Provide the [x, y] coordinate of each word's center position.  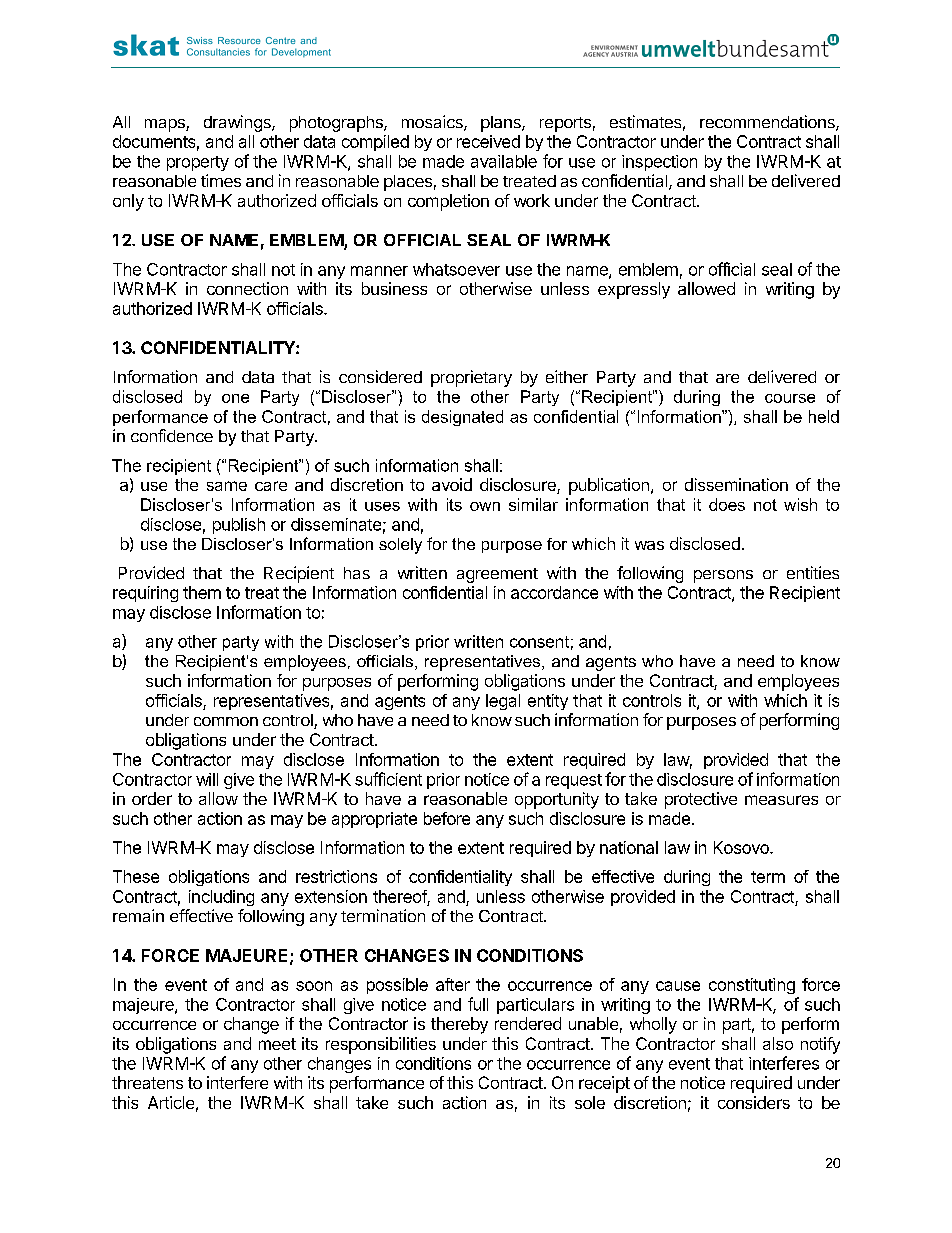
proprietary [471, 378]
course [790, 398]
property [198, 163]
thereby [459, 1025]
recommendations [768, 123]
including [221, 898]
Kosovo [742, 847]
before [447, 818]
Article [171, 1102]
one [235, 398]
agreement [497, 575]
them [202, 592]
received [488, 141]
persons [723, 576]
